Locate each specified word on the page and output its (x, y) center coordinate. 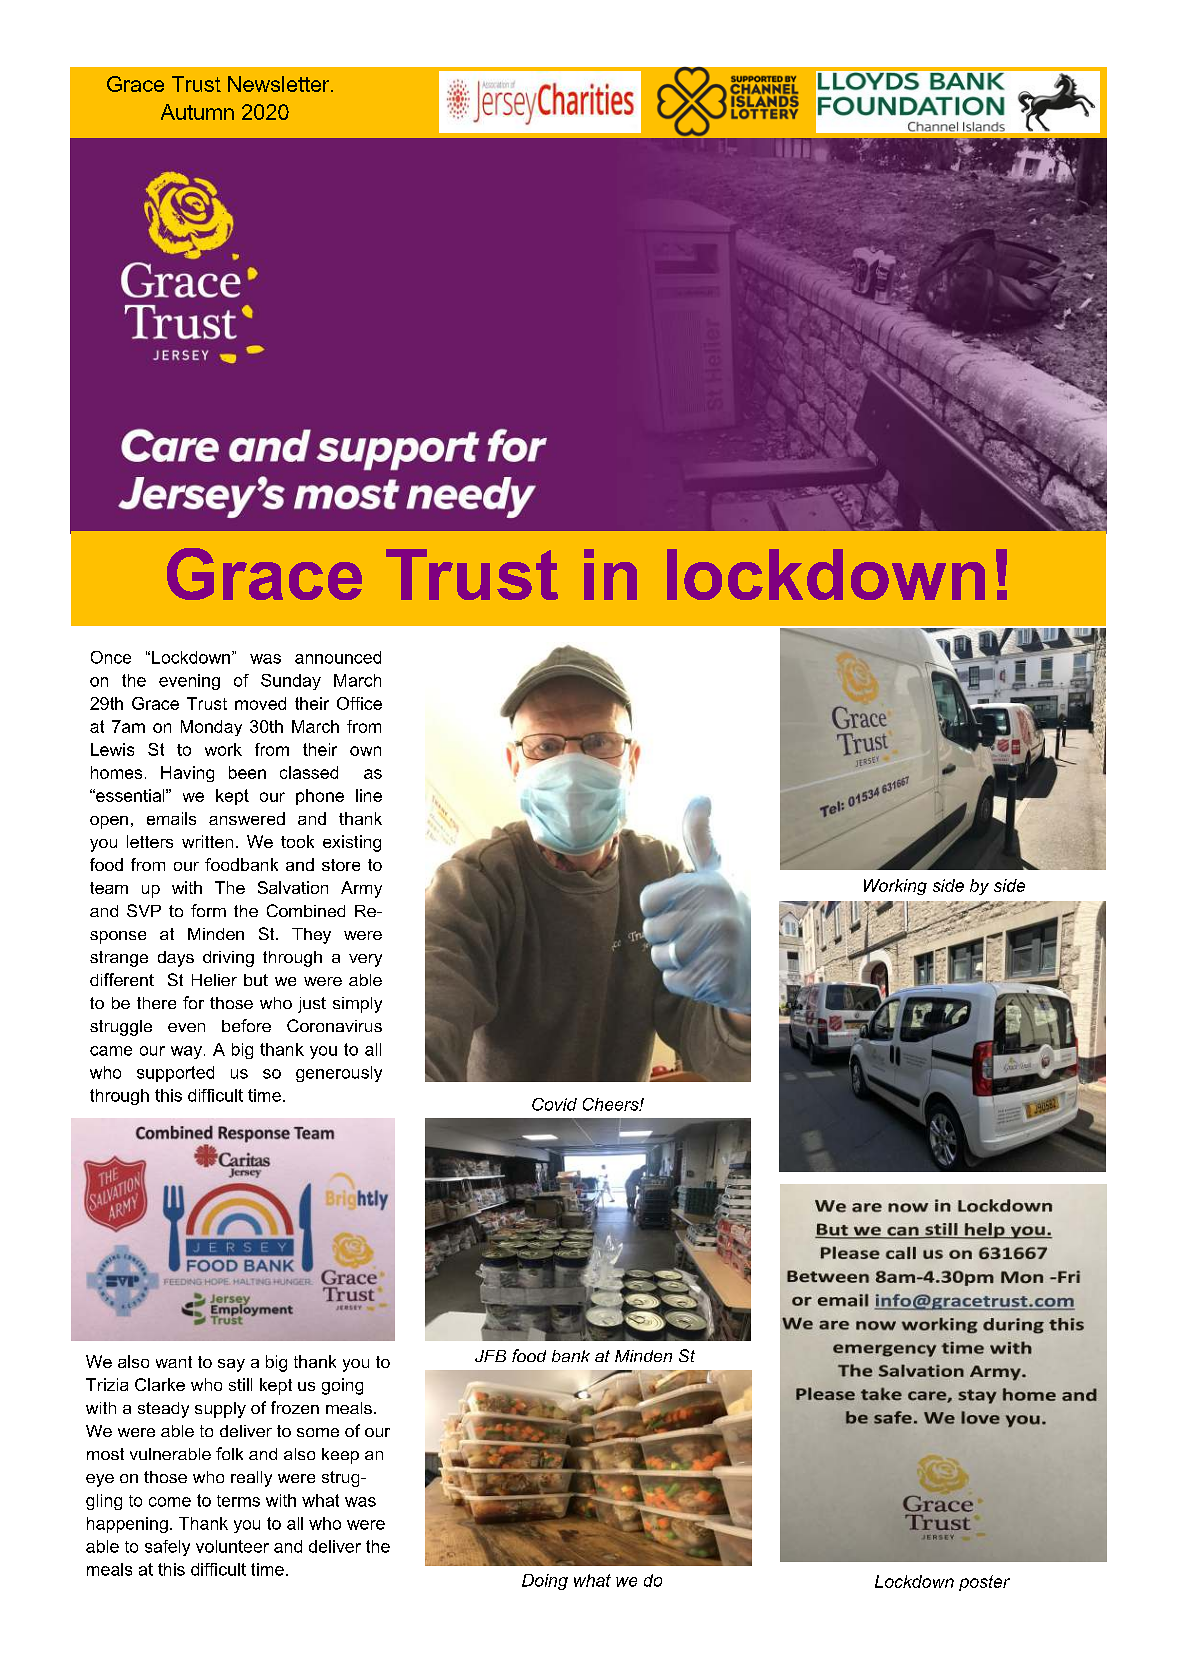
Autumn (197, 112)
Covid (554, 1104)
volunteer (232, 1546)
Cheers (612, 1104)
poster (984, 1583)
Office (359, 703)
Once (111, 657)
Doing (545, 1582)
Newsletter (280, 84)
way (188, 1052)
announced (338, 657)
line (369, 795)
